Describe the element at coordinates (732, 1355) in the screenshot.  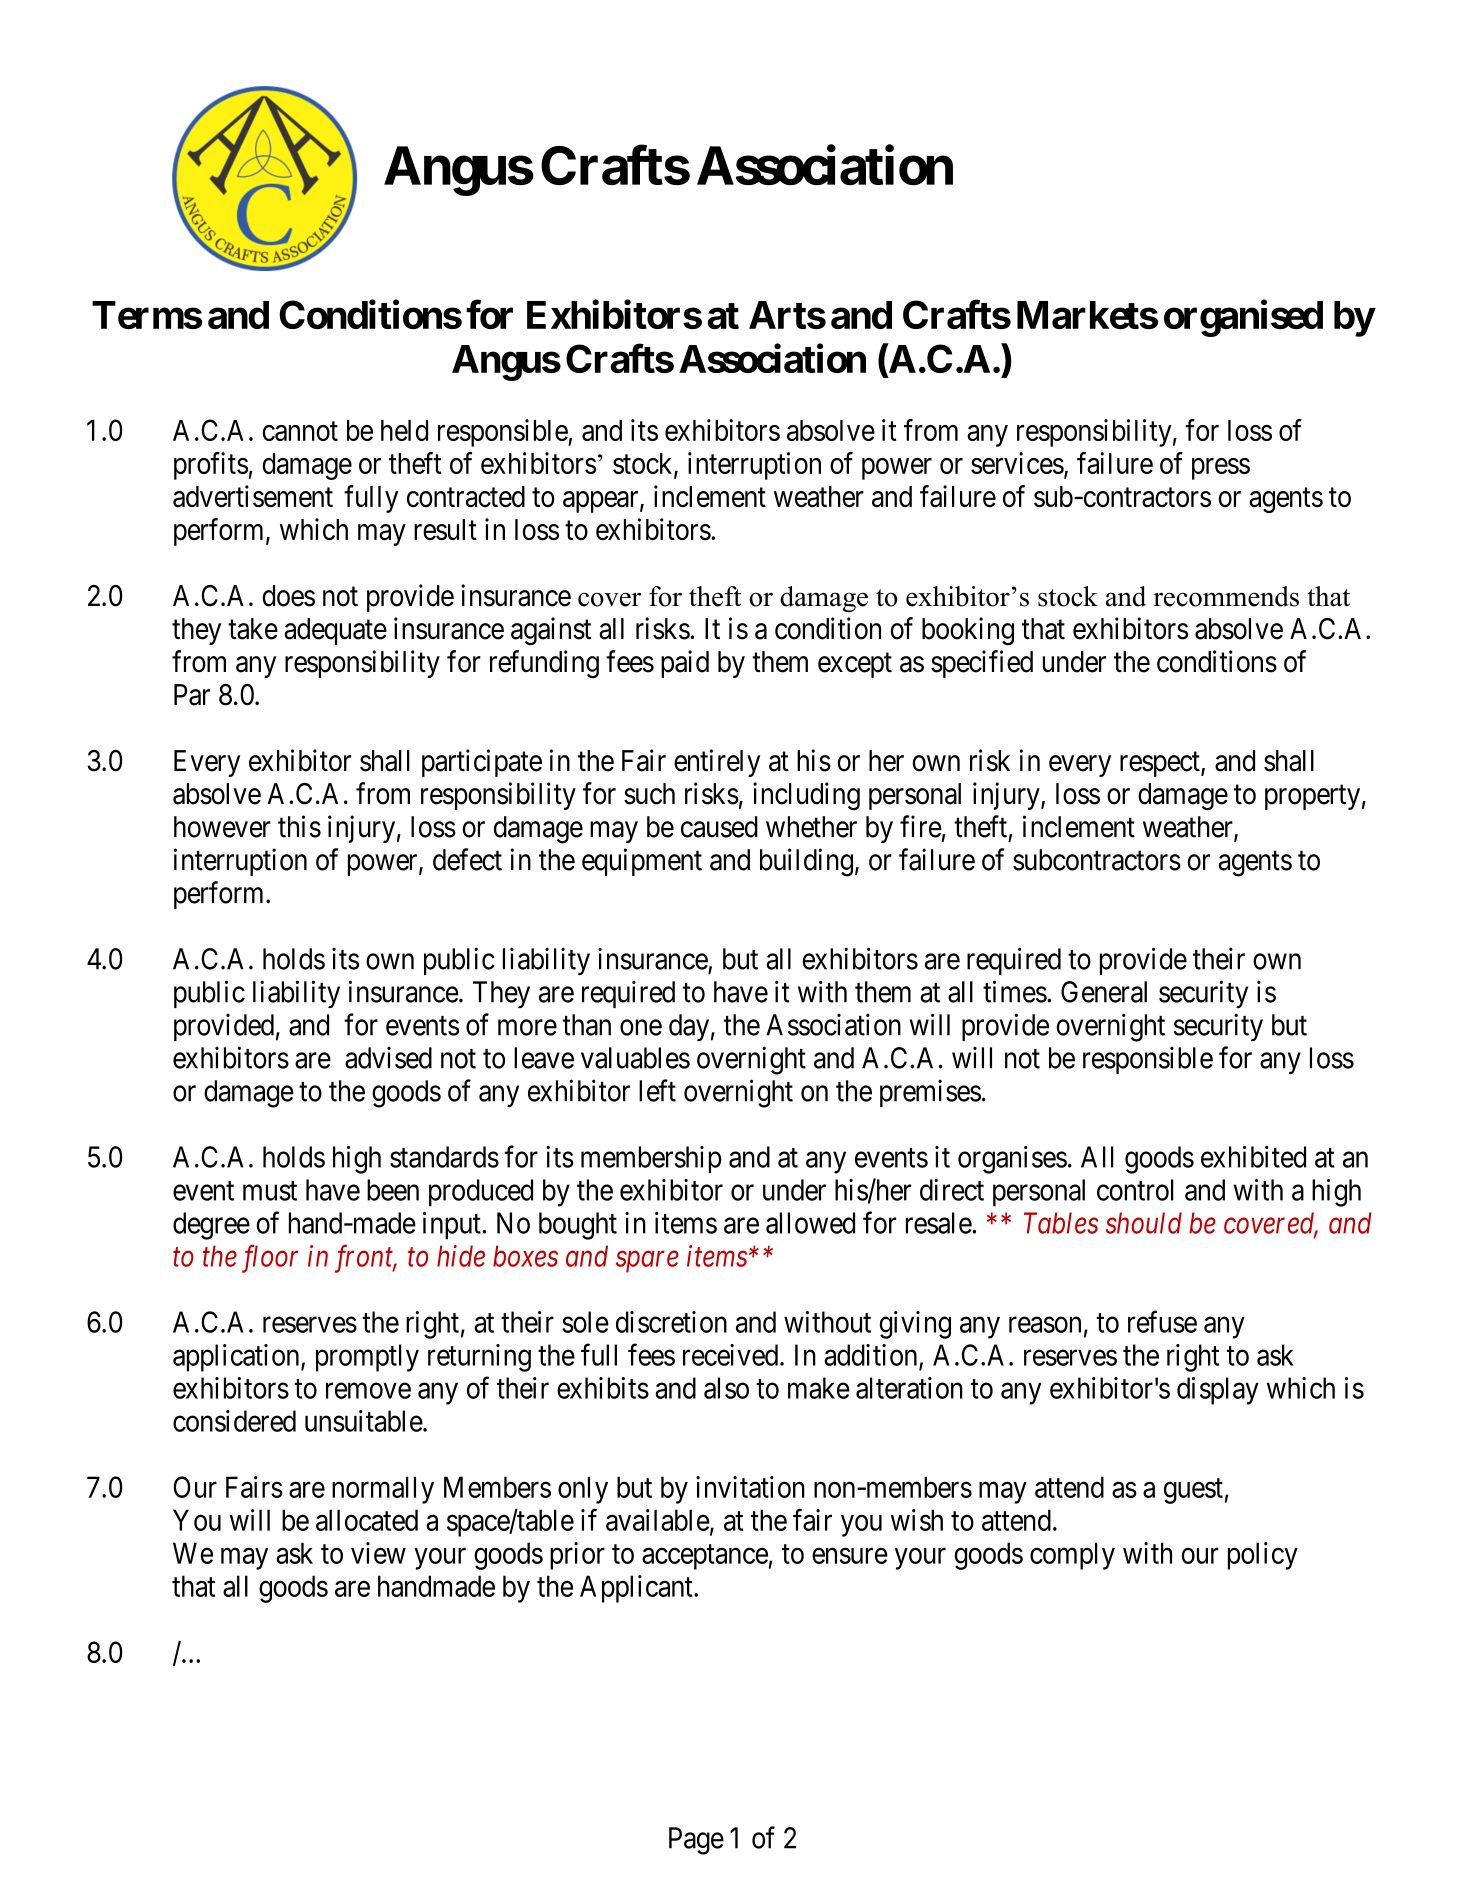
I see `received` at that location.
